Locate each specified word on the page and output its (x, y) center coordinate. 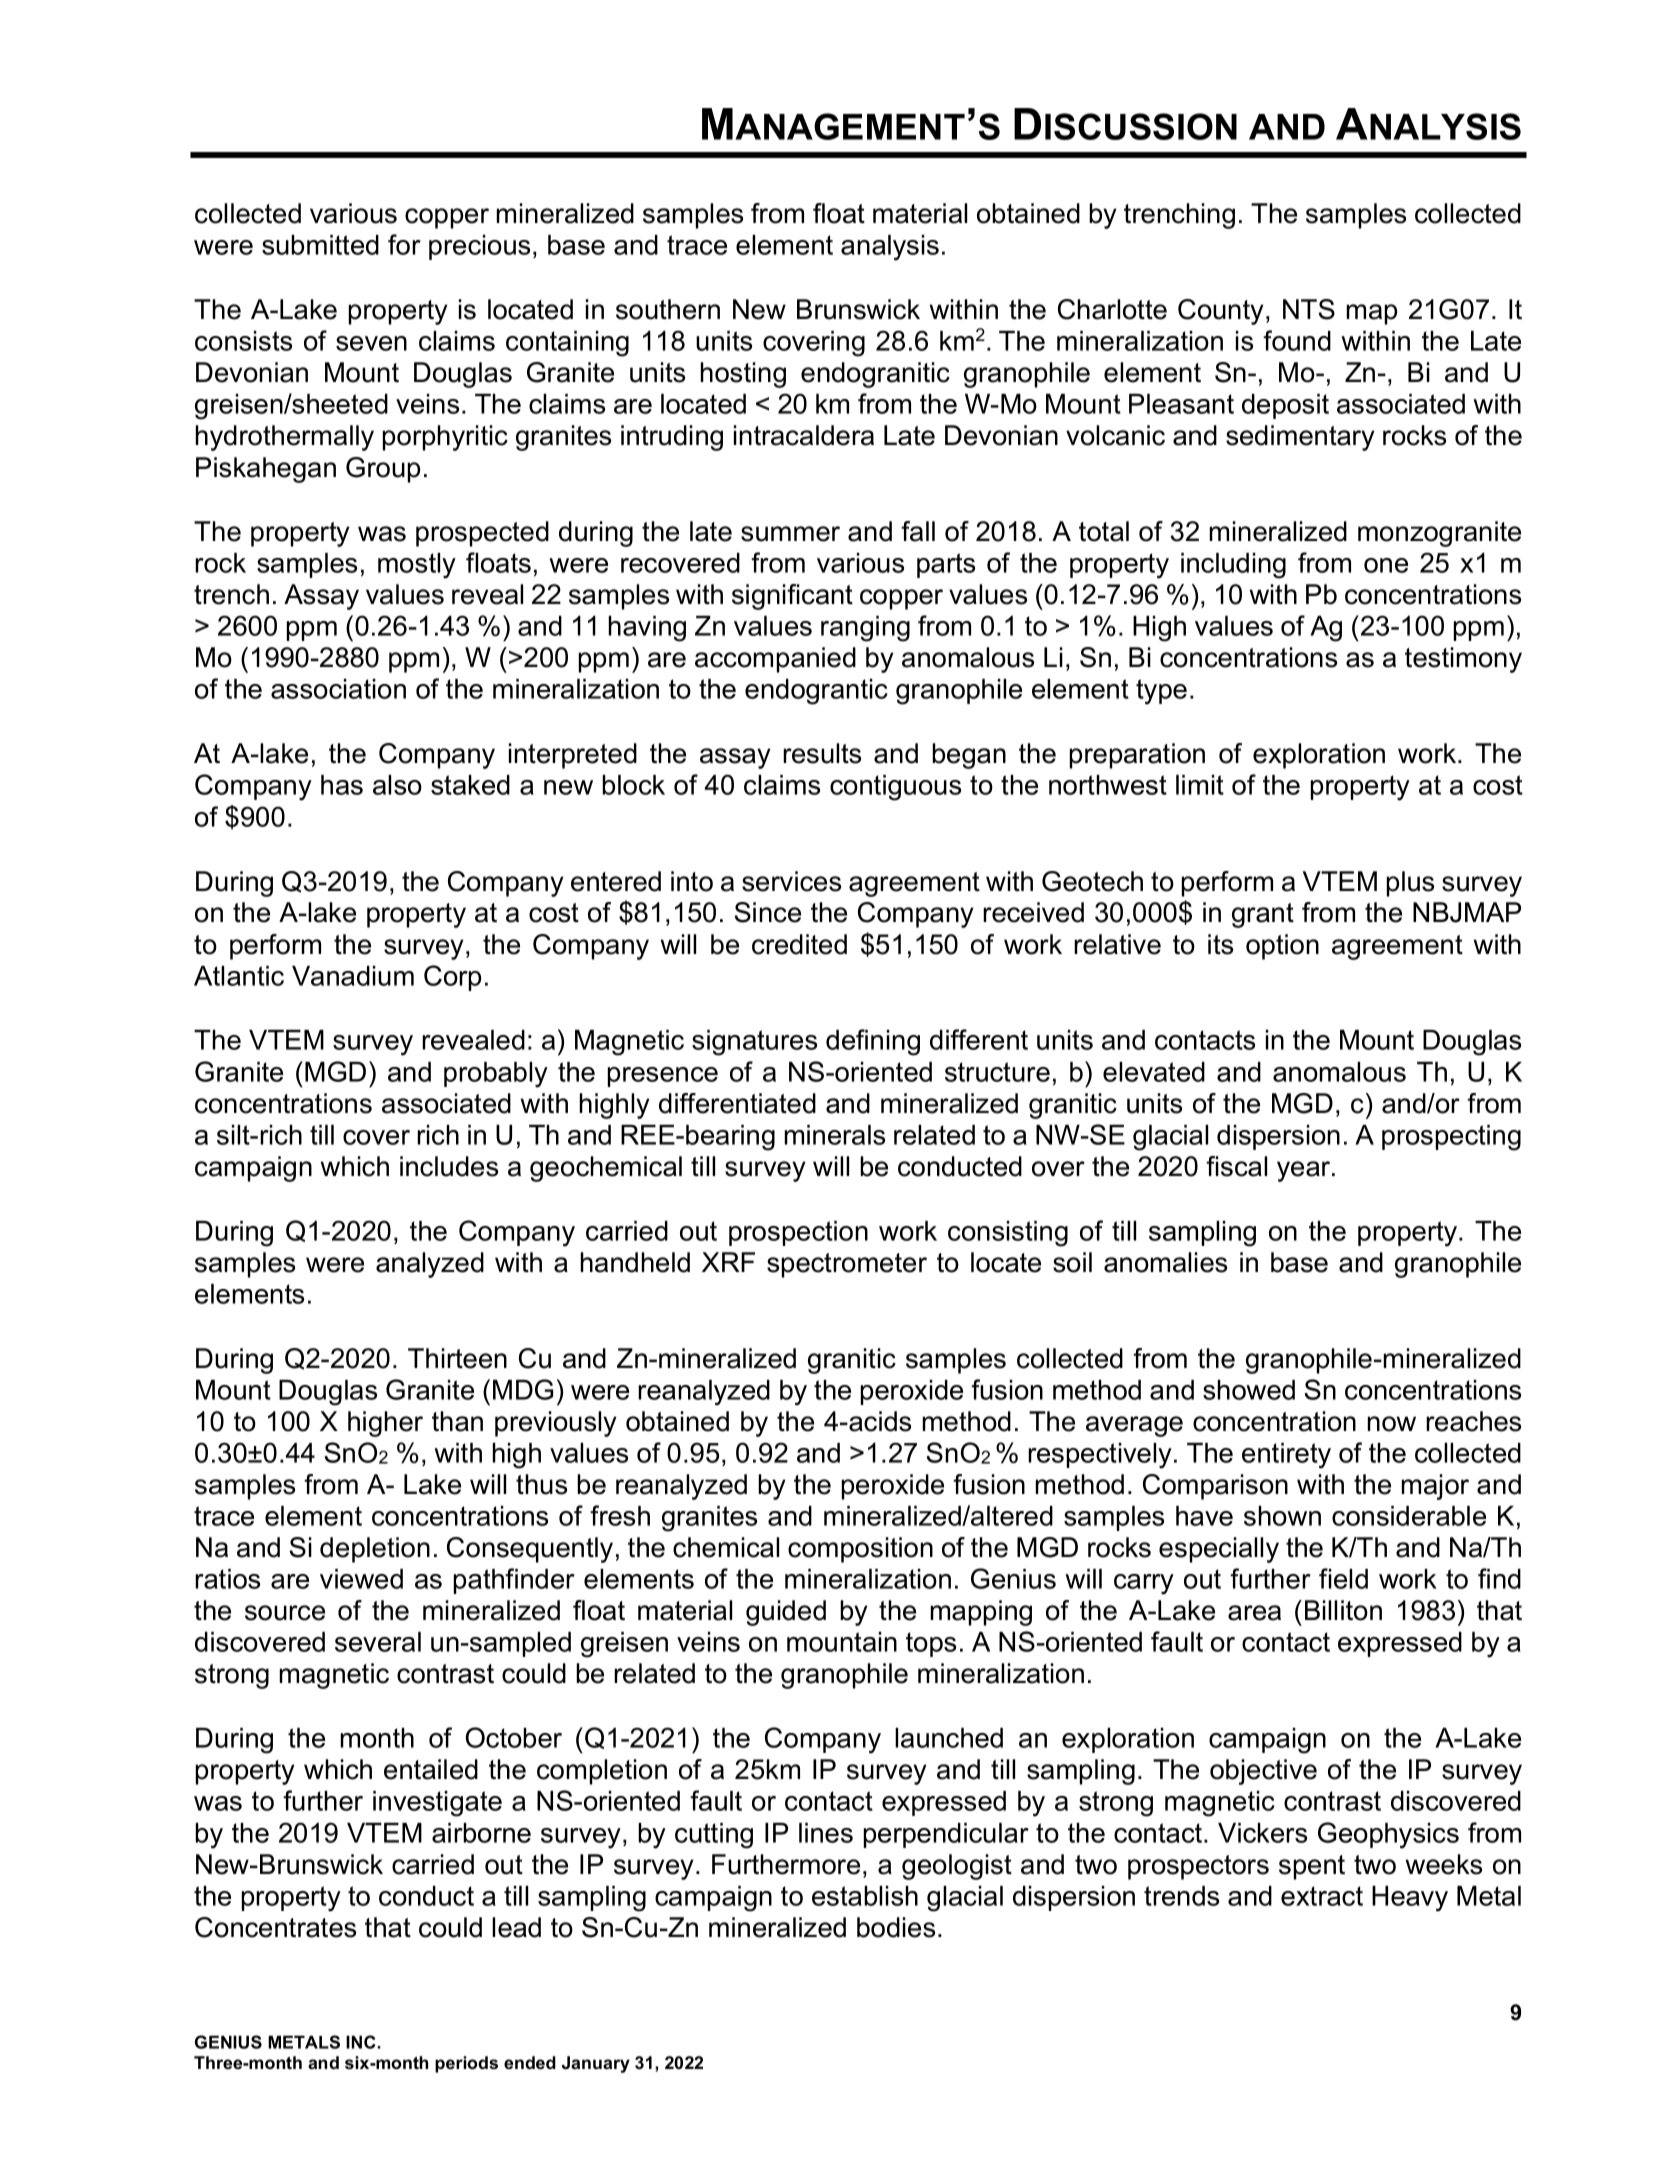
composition (860, 1550)
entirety (1286, 1456)
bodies (896, 1927)
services (791, 881)
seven (371, 343)
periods (466, 2064)
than (457, 1421)
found (1297, 340)
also (397, 785)
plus (1410, 884)
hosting (743, 375)
